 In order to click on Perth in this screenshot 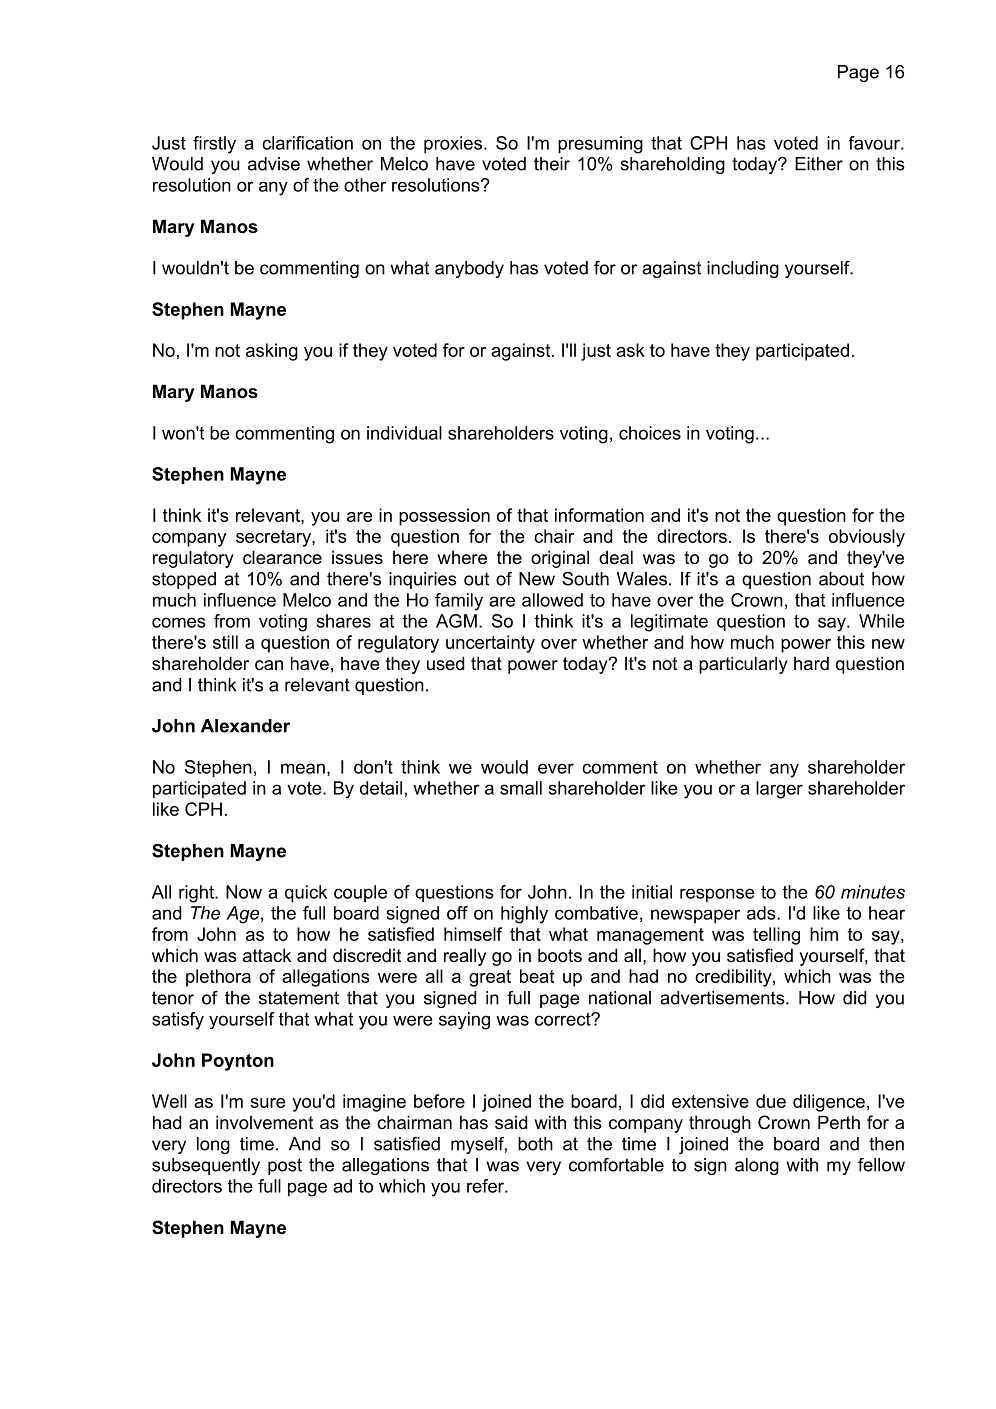, I will do `click(839, 1122)`.
